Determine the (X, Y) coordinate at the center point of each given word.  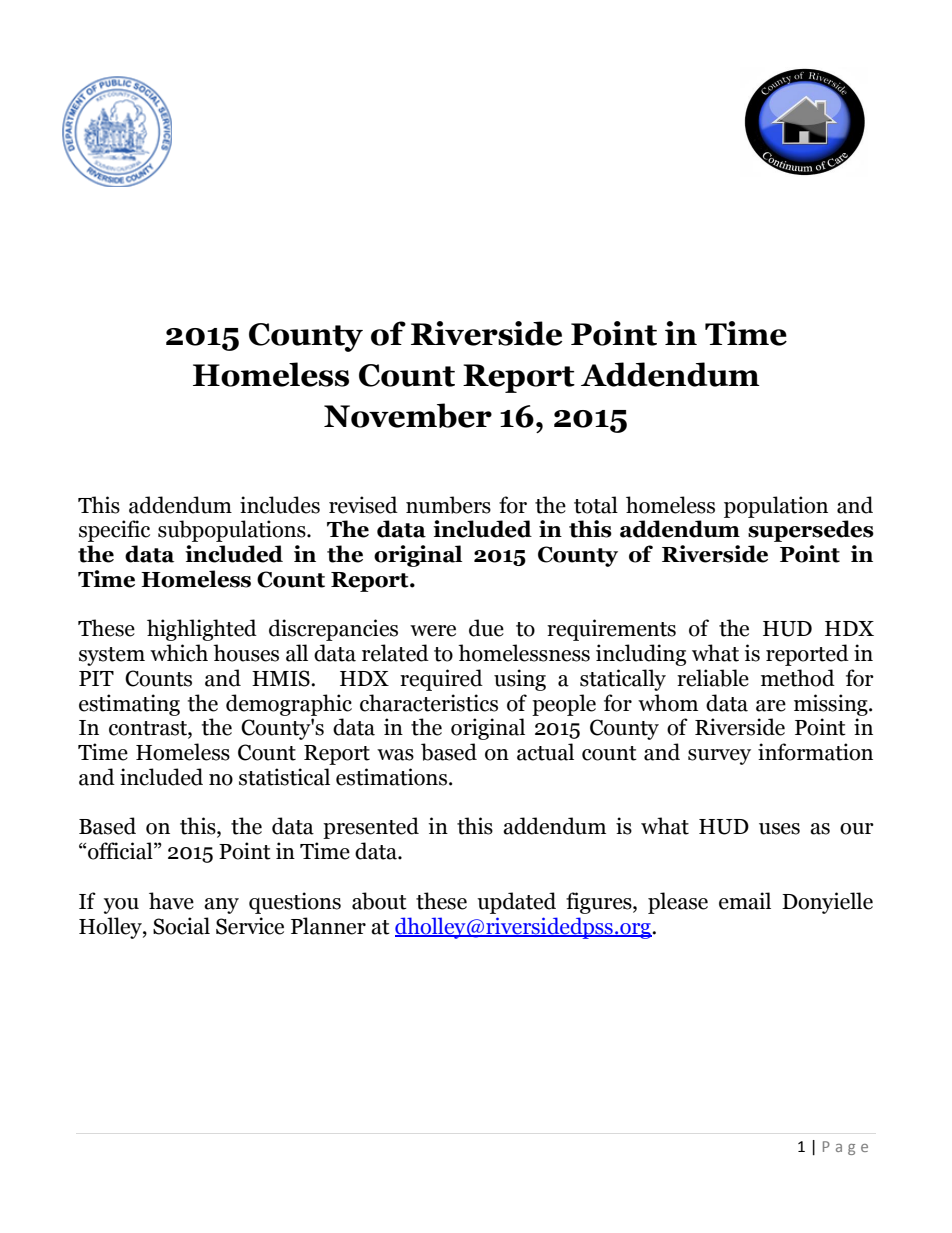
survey (719, 757)
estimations (393, 777)
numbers (448, 505)
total (596, 505)
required (441, 680)
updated (516, 903)
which (179, 653)
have (171, 901)
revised (363, 505)
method (798, 678)
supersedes (811, 531)
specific (114, 531)
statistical (284, 777)
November (408, 415)
